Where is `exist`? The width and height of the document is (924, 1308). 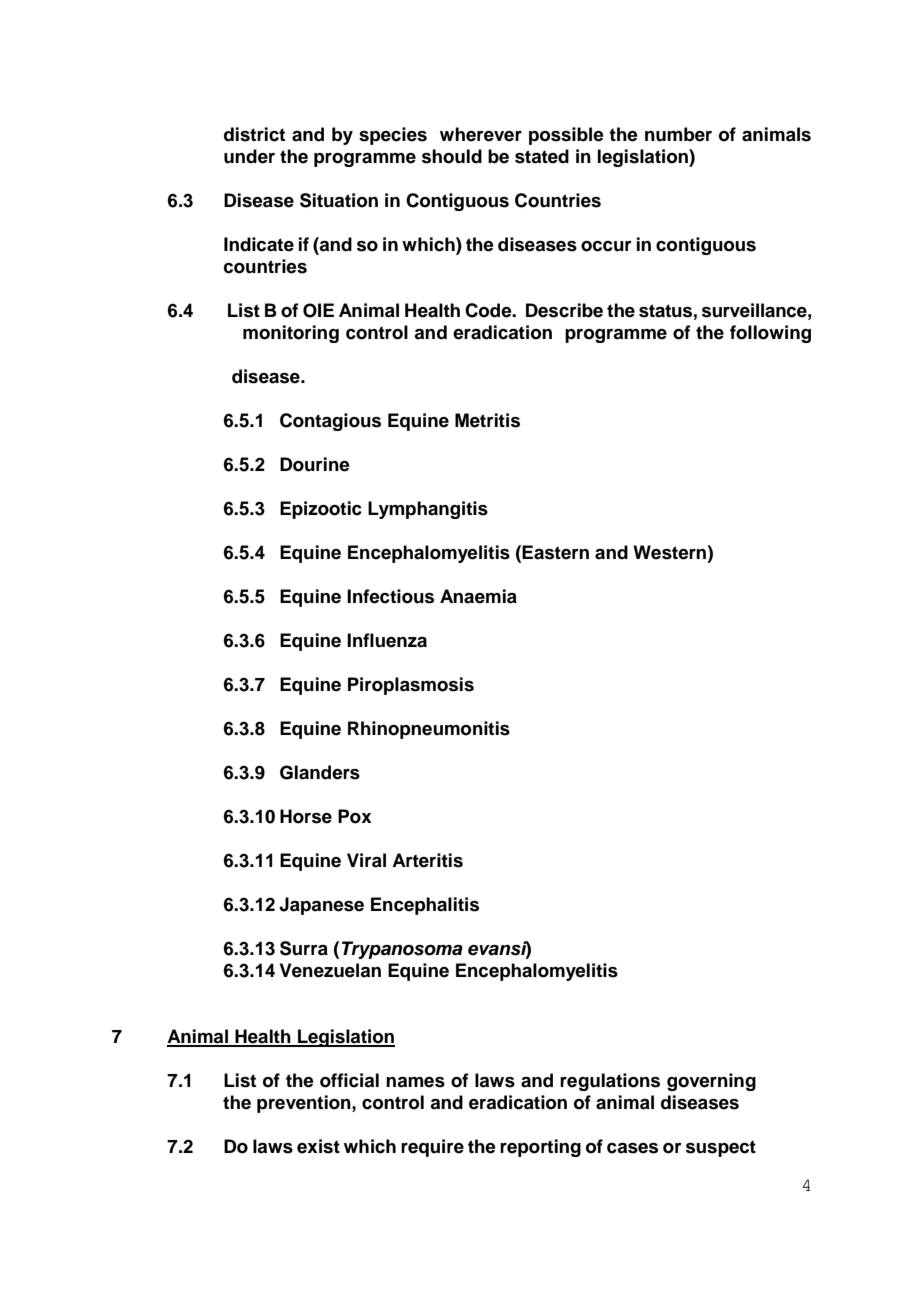 exist is located at coordinates (318, 1146).
